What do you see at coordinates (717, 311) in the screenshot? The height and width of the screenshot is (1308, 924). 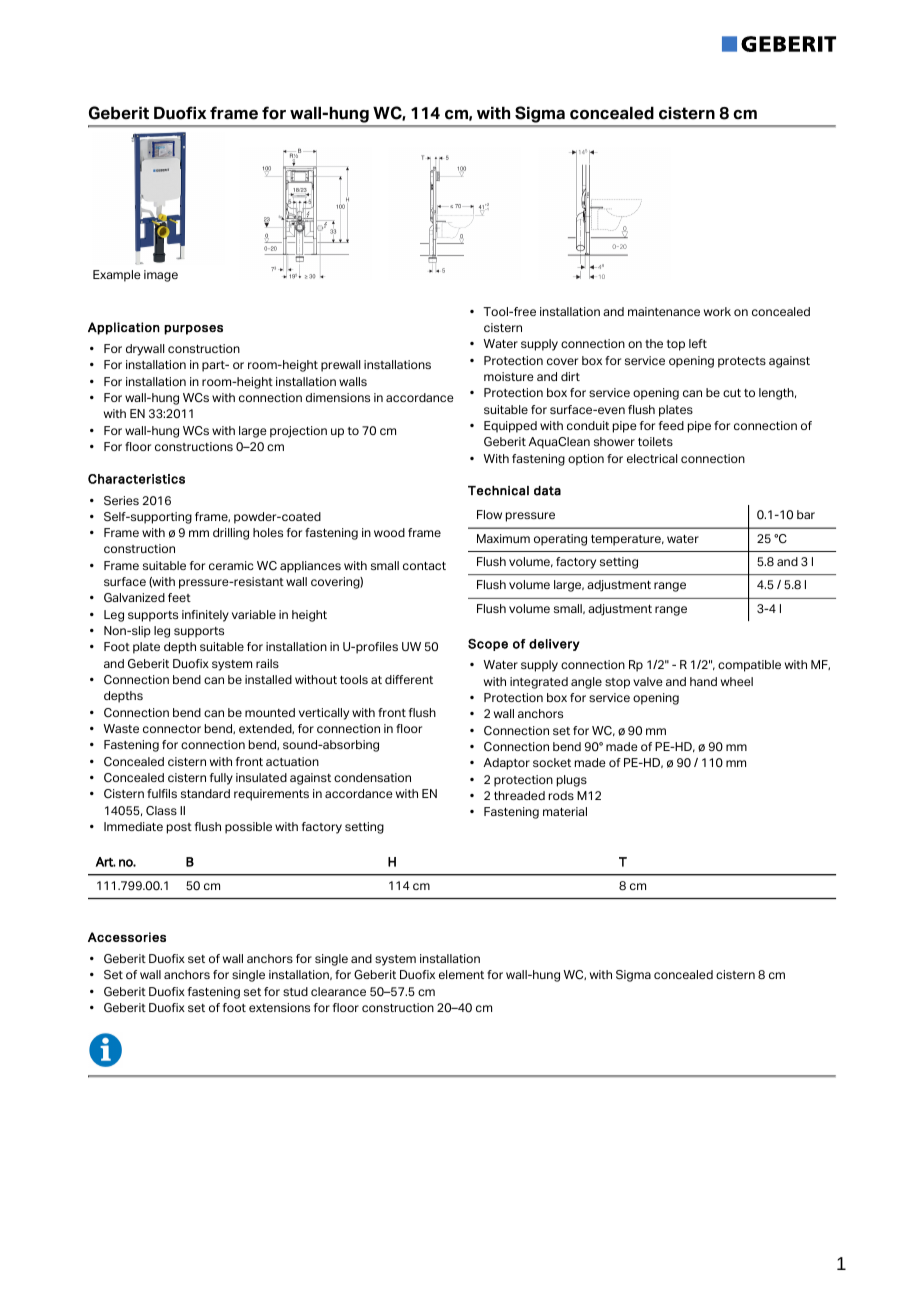 I see `work` at bounding box center [717, 311].
